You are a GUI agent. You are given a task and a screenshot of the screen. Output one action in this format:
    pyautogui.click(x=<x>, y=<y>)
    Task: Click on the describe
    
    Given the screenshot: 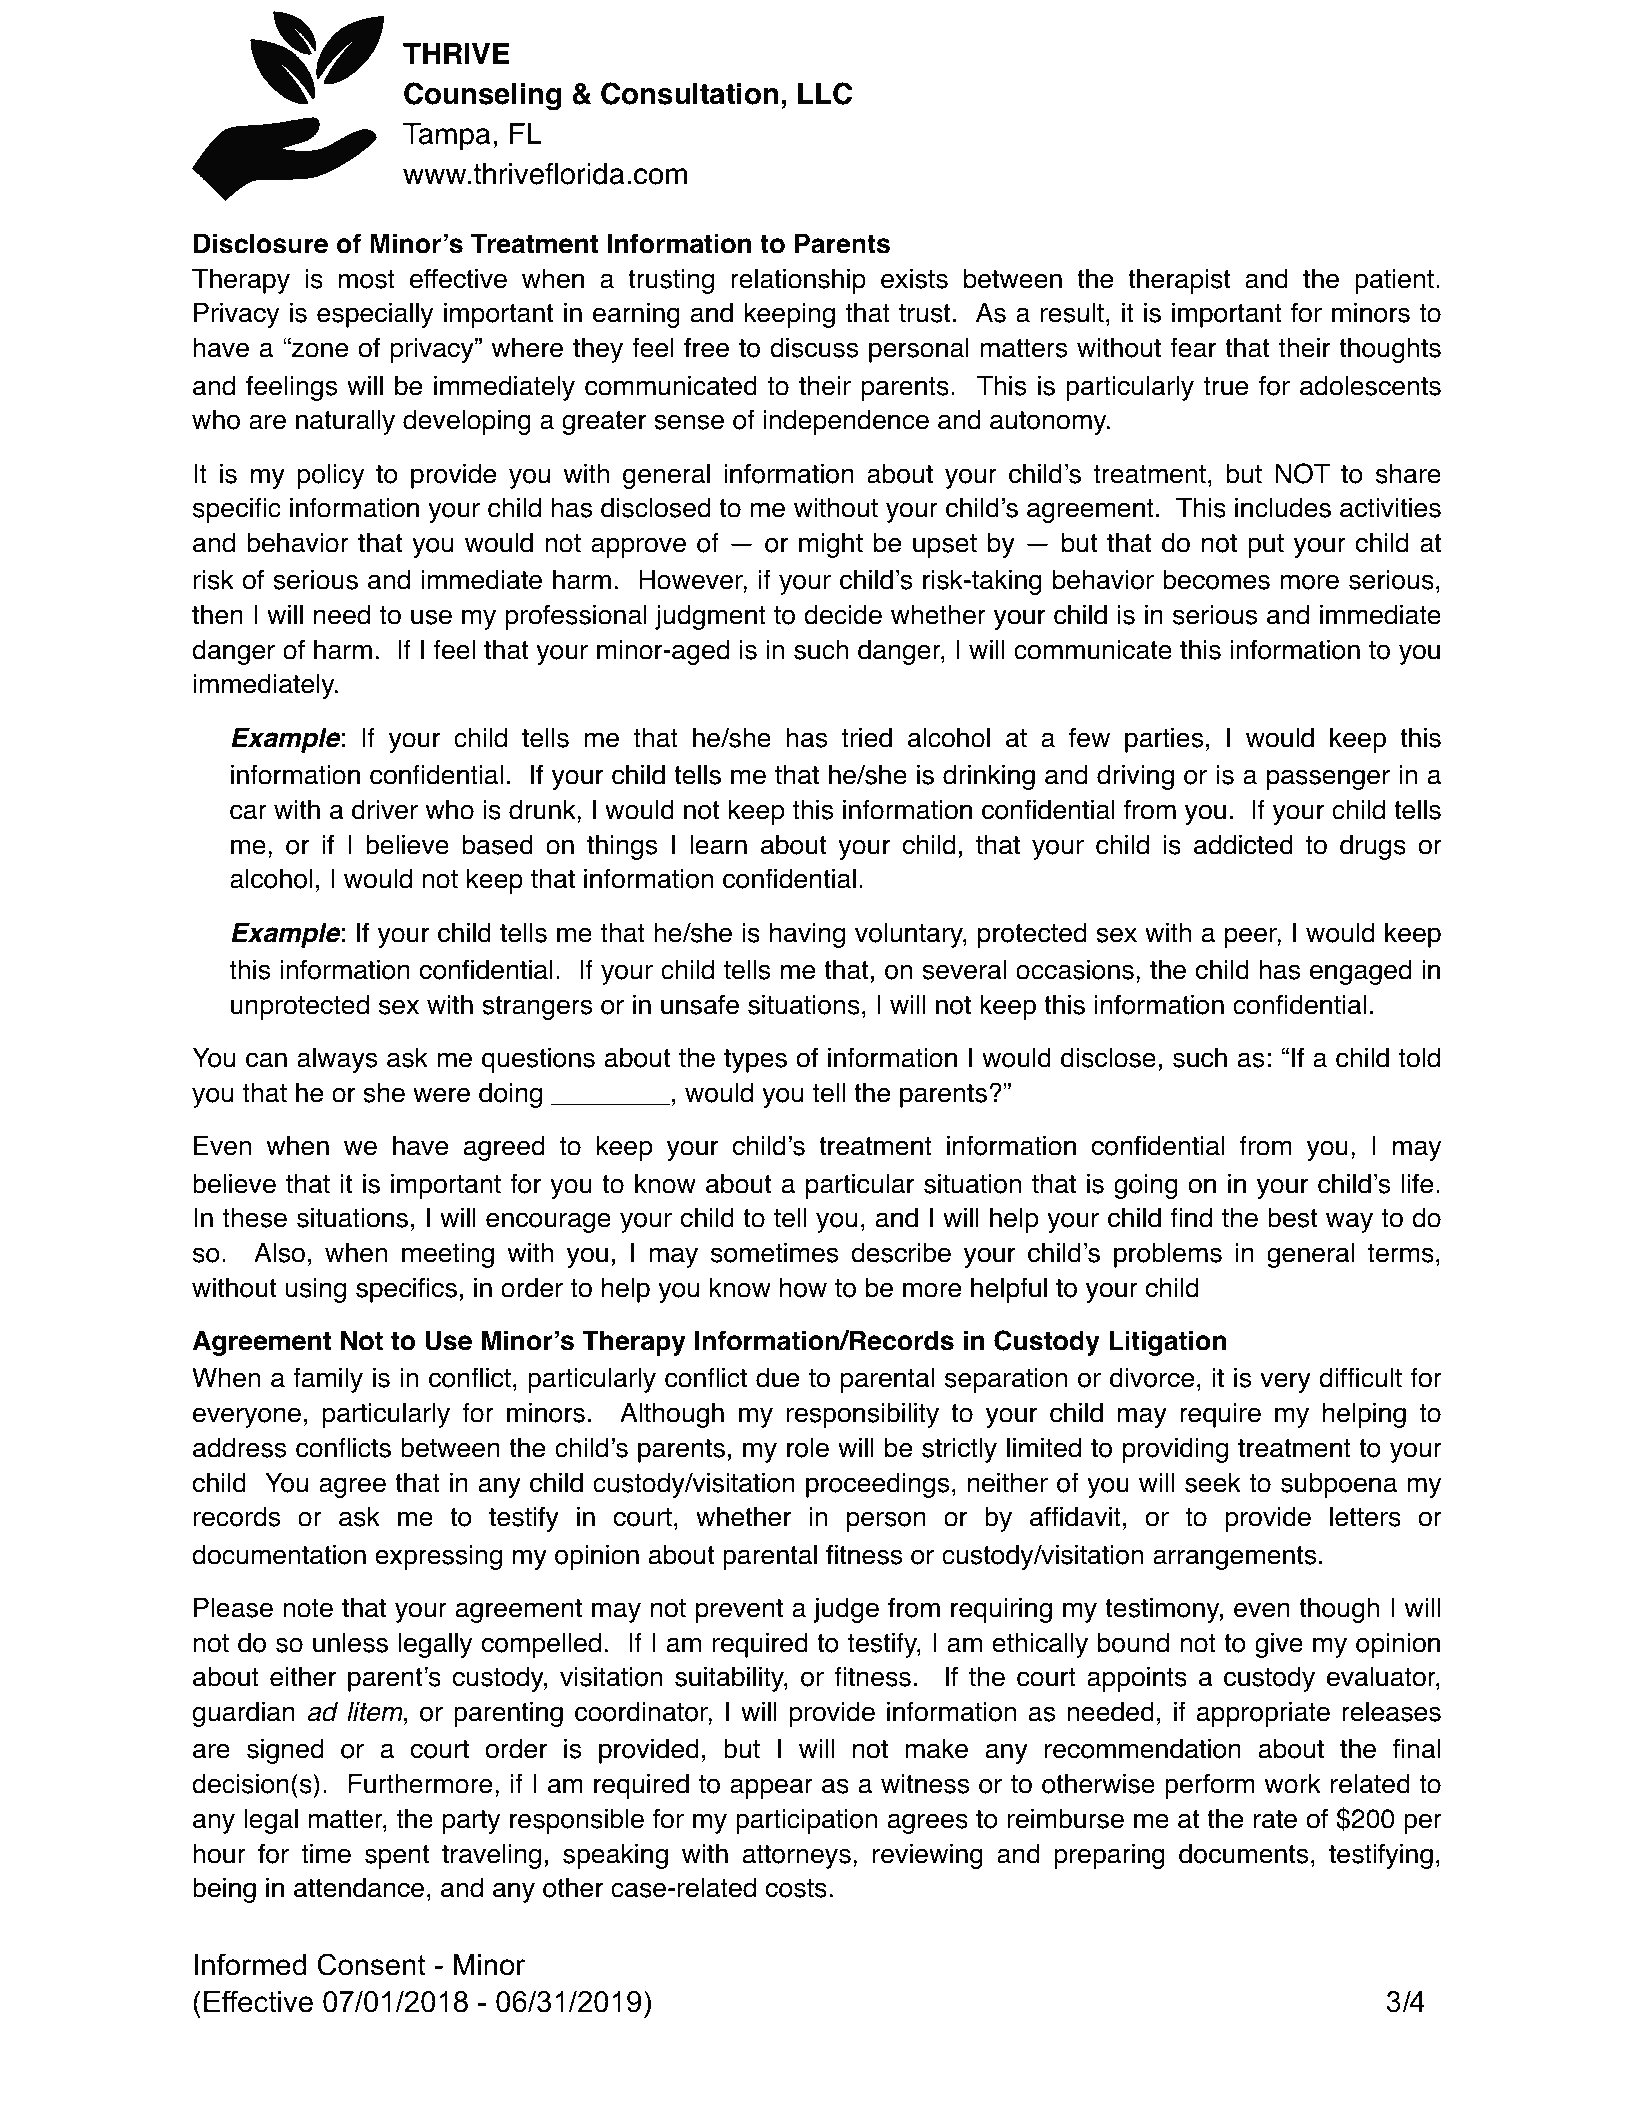 What is the action you would take?
    pyautogui.click(x=901, y=1252)
